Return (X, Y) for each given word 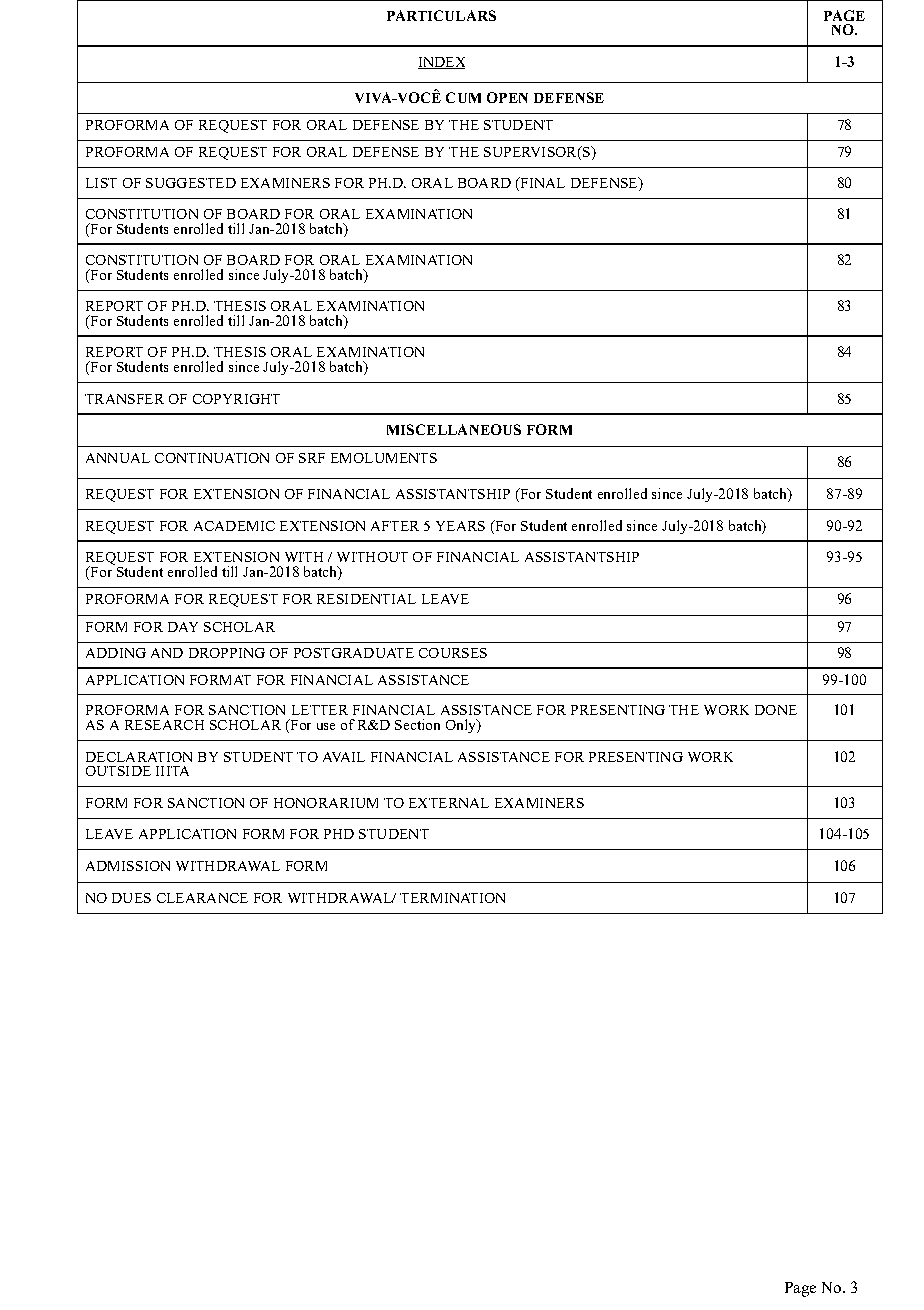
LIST (101, 183)
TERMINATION (452, 898)
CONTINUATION (212, 458)
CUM (463, 97)
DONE (776, 710)
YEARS (460, 526)
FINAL (541, 182)
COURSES (453, 653)
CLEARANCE (202, 898)
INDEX (441, 63)
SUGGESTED (191, 183)
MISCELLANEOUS (454, 429)
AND (167, 653)
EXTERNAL (449, 803)
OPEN (507, 97)
